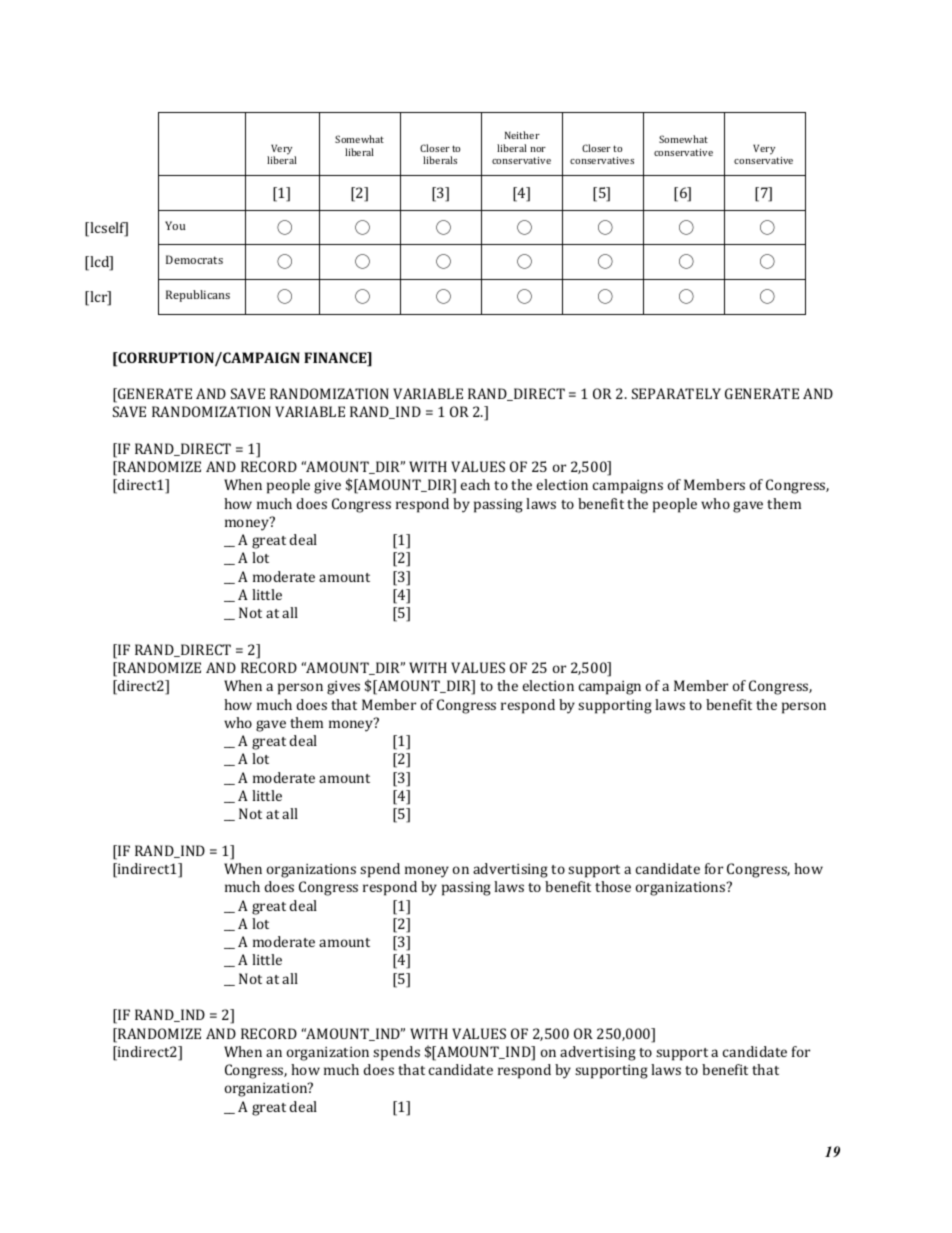 Image resolution: width=952 pixels, height=1233 pixels. What do you see at coordinates (475, 484) in the image?
I see `each` at bounding box center [475, 484].
